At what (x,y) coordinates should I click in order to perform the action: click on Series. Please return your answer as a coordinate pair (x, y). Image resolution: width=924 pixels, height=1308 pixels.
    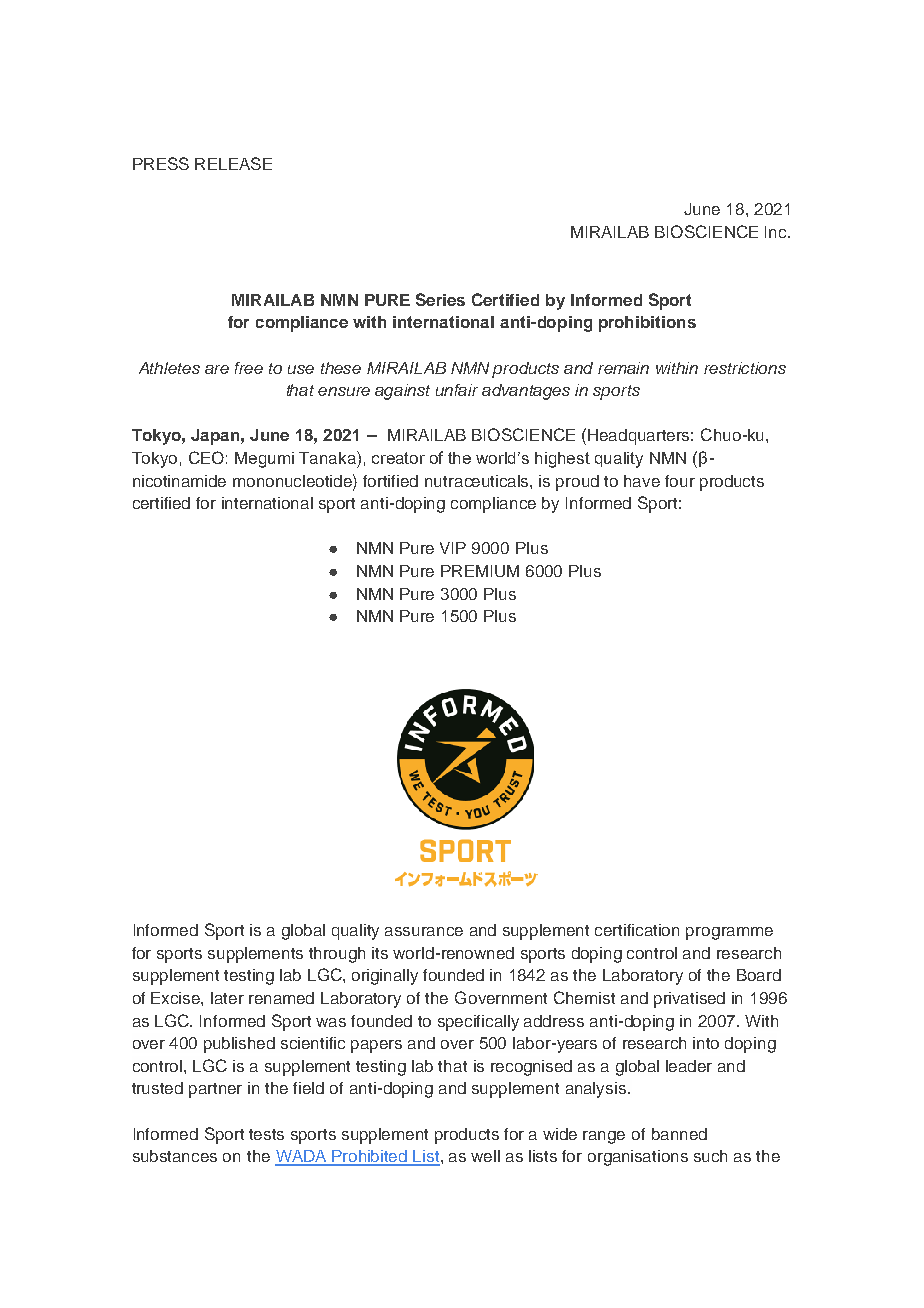
    Looking at the image, I should click on (440, 299).
